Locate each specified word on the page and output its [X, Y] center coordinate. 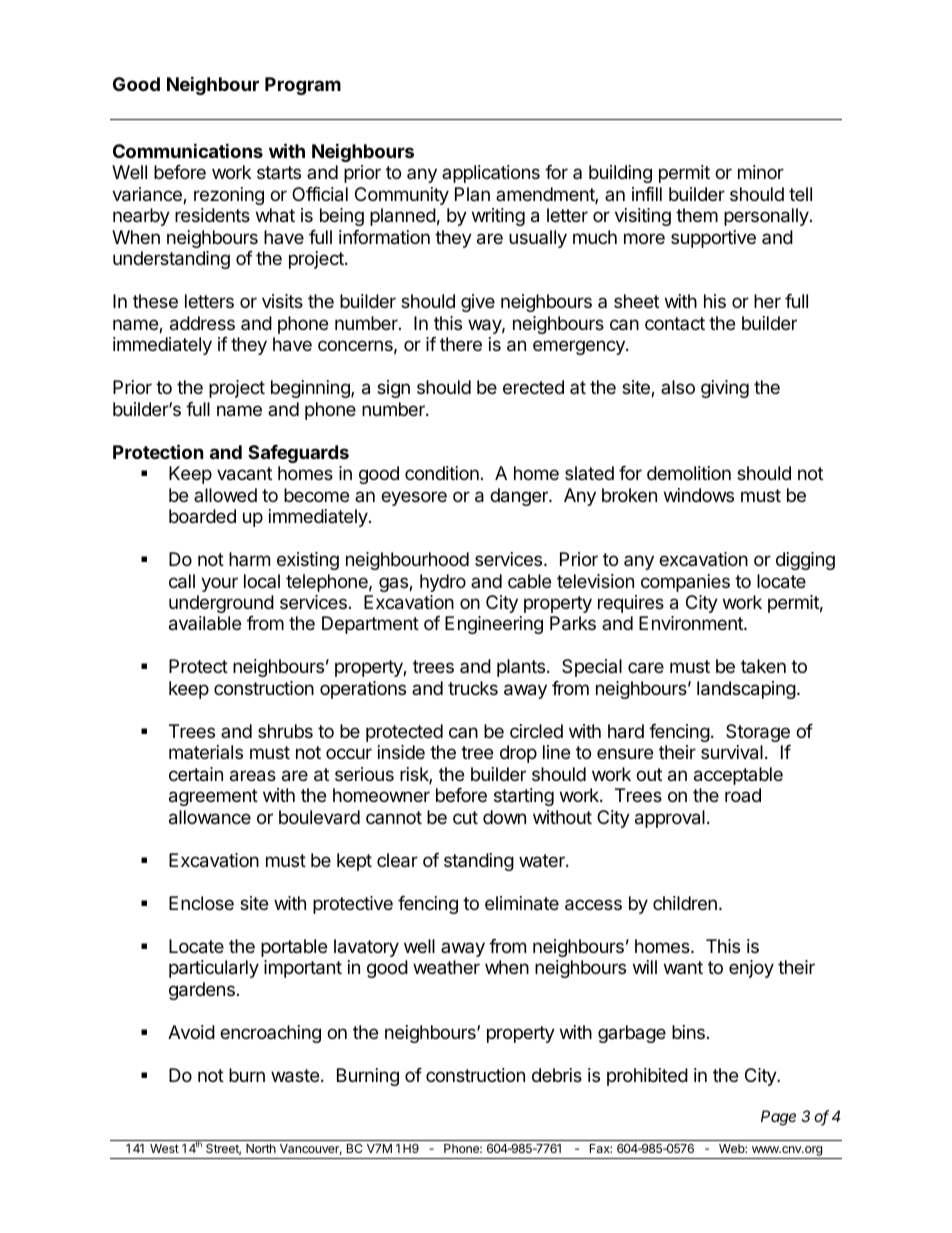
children [685, 903]
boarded [202, 516]
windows [699, 495]
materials [206, 752]
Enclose [201, 903]
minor [761, 172]
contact [675, 323]
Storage [758, 733]
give [478, 303]
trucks [473, 688]
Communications [188, 150]
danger [520, 497]
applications [491, 174]
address [202, 323]
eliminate [522, 903]
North [261, 1148]
